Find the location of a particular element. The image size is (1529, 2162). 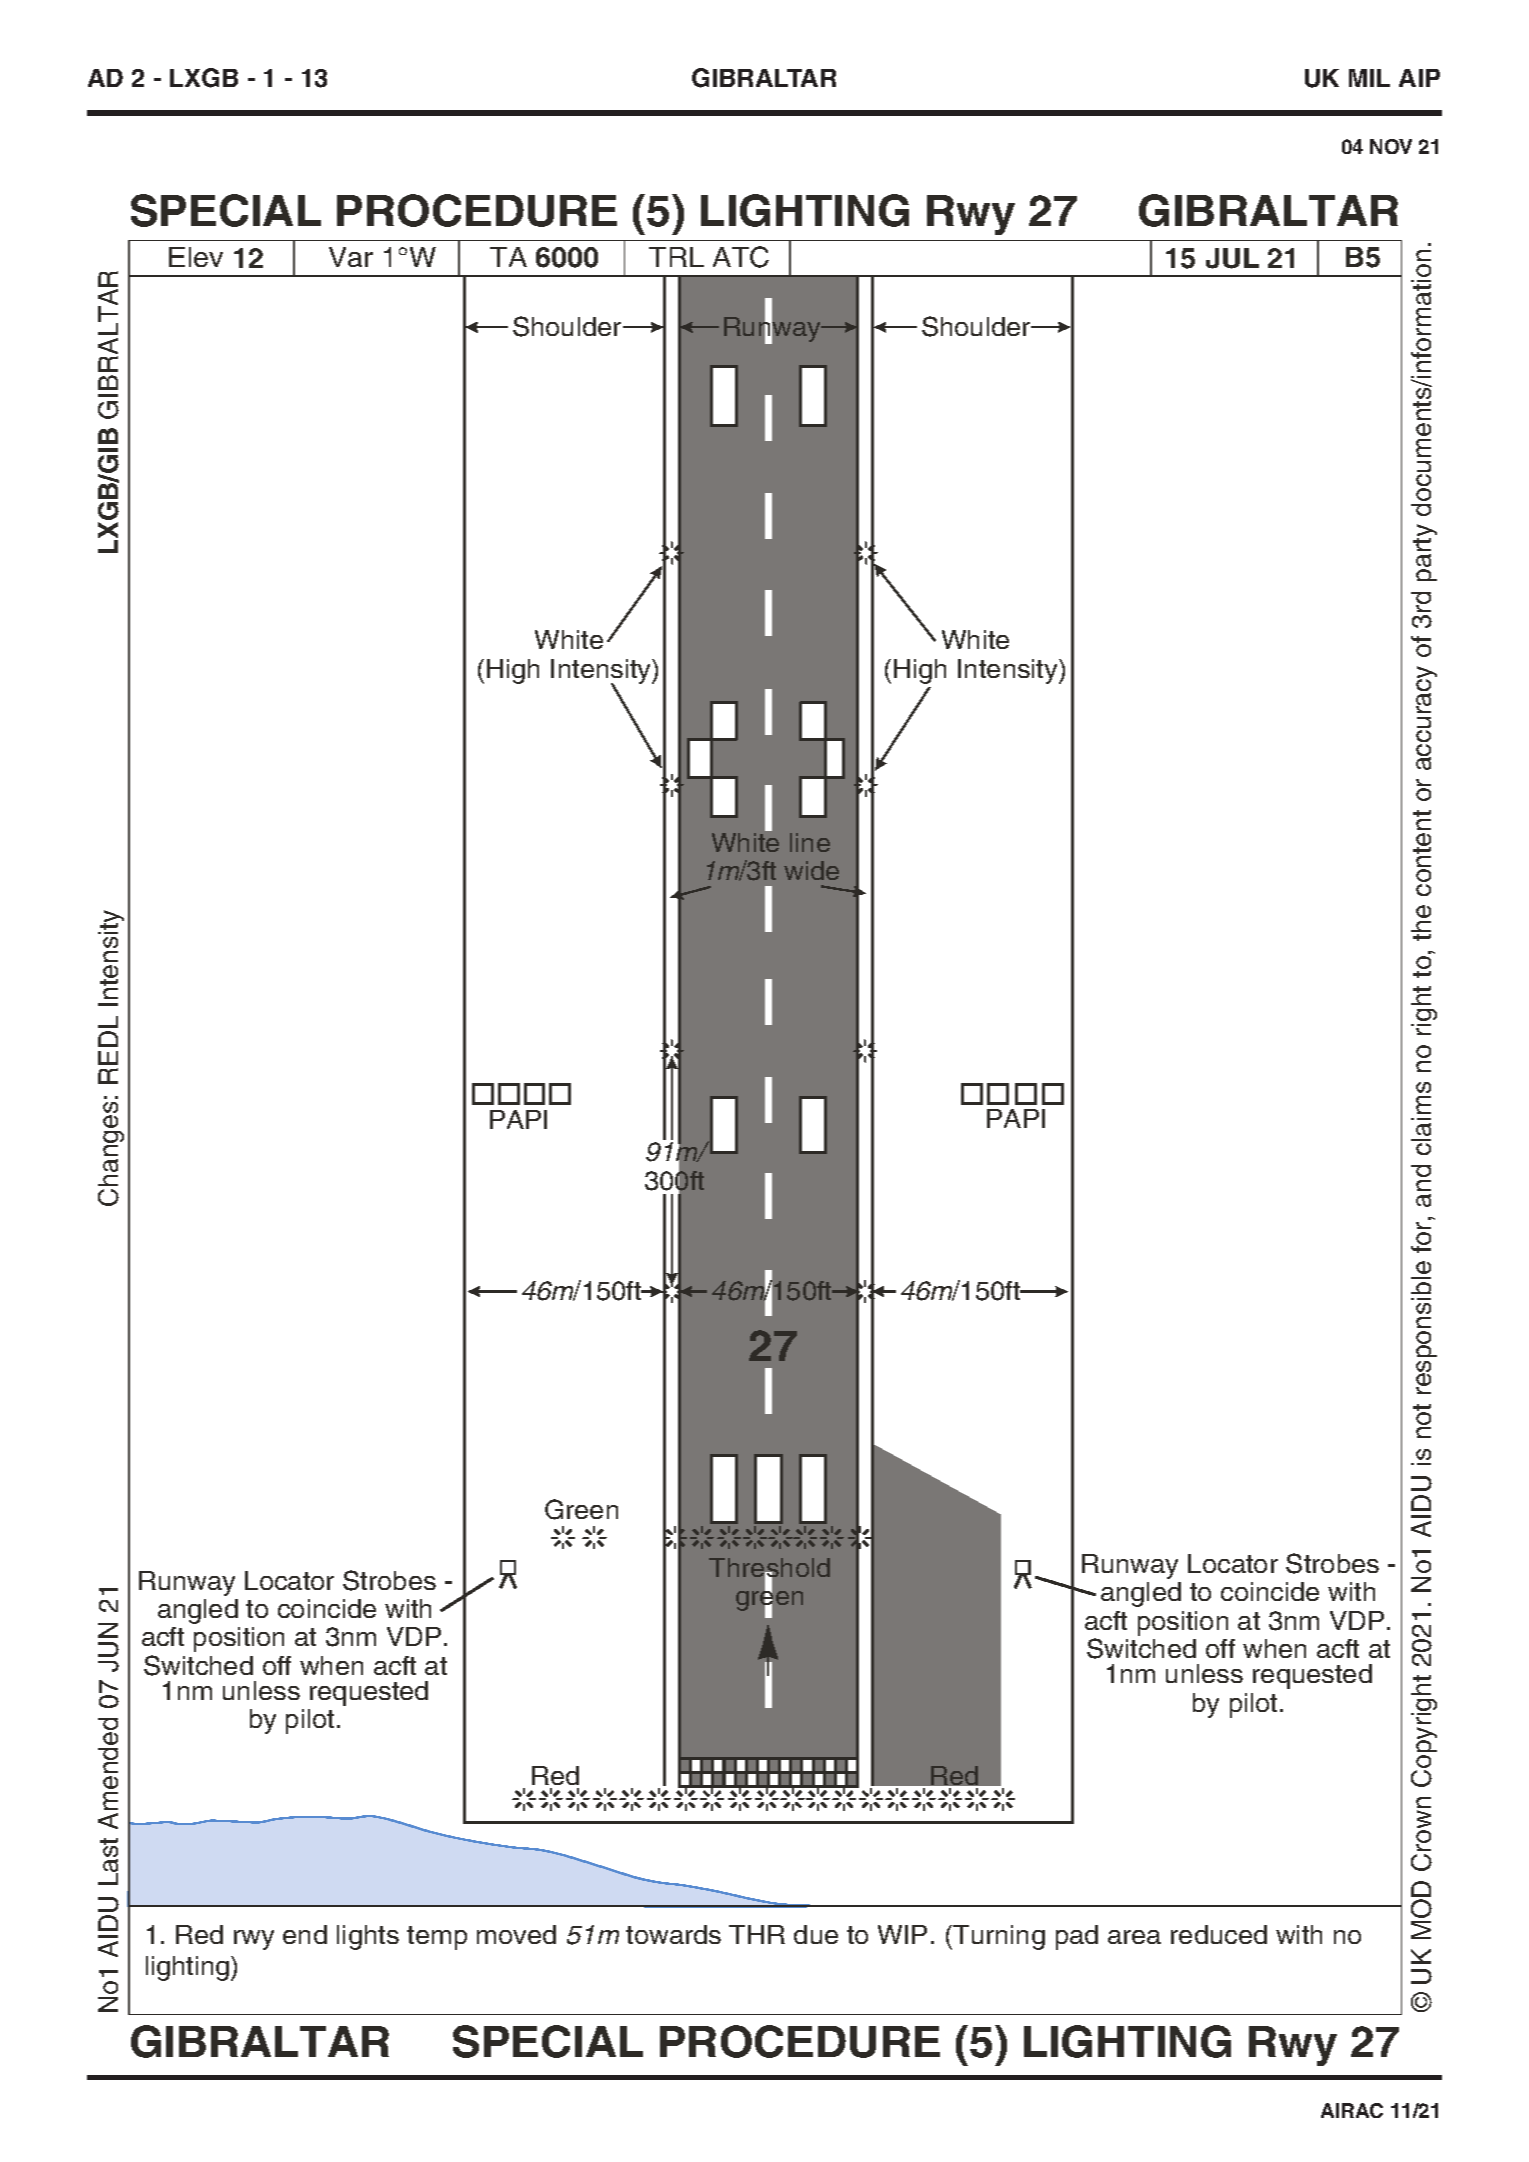

Threshold is located at coordinates (769, 1569).
